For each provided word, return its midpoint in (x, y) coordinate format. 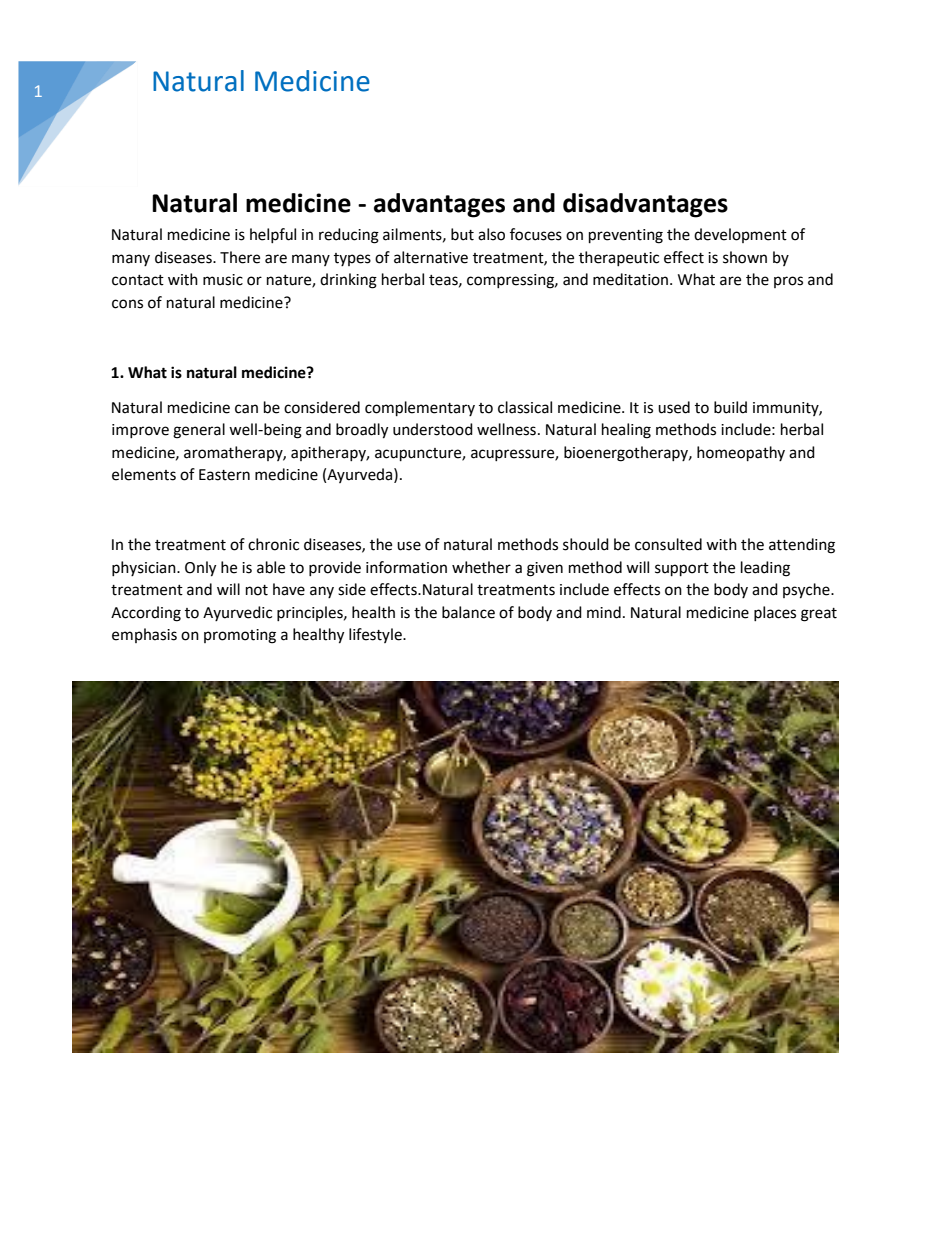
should (586, 544)
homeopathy (741, 454)
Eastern (224, 475)
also (491, 234)
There (240, 257)
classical (525, 407)
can (246, 409)
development (740, 235)
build (730, 407)
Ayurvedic (237, 613)
